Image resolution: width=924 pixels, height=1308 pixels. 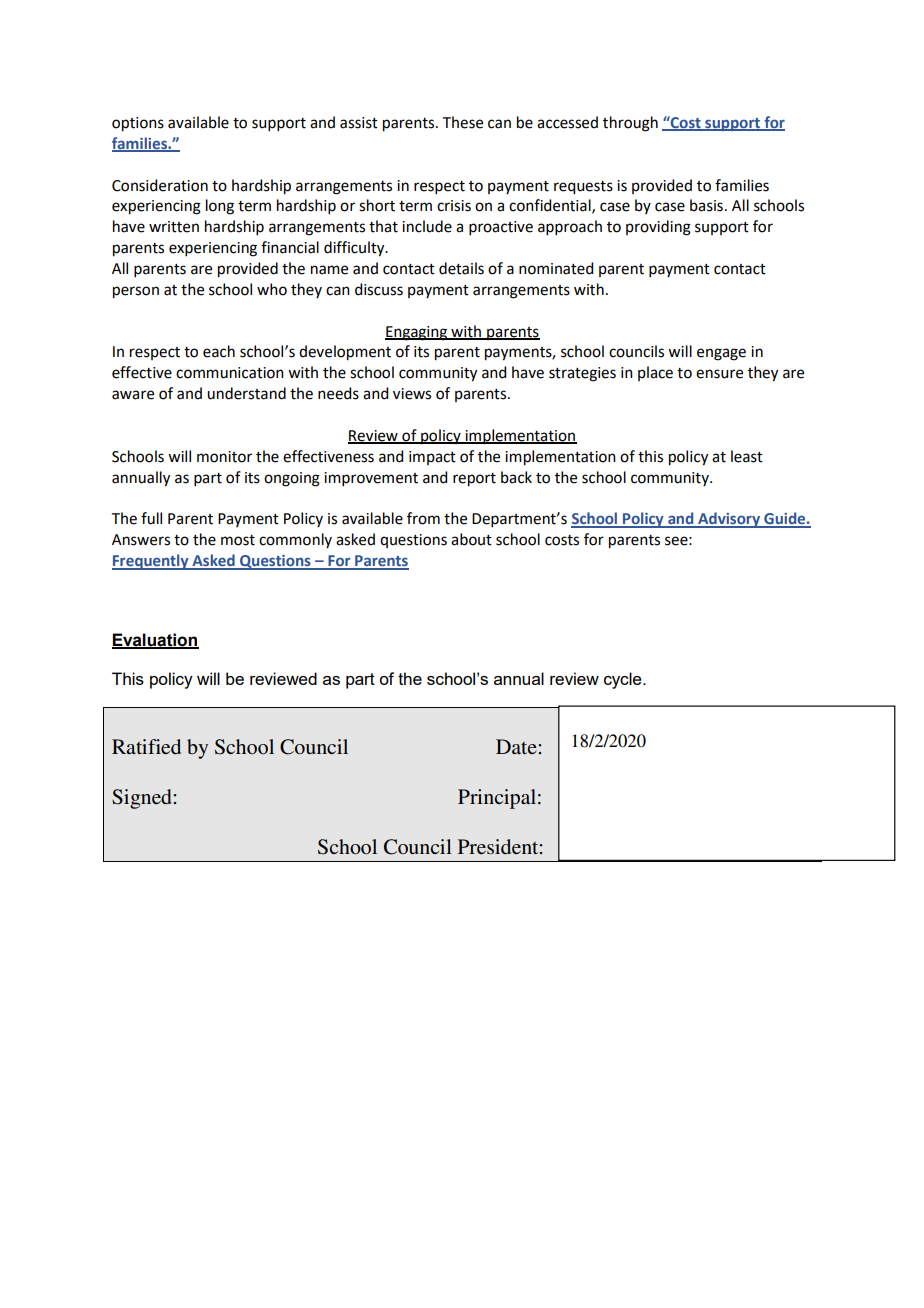 I want to click on Signed, so click(x=143, y=799).
